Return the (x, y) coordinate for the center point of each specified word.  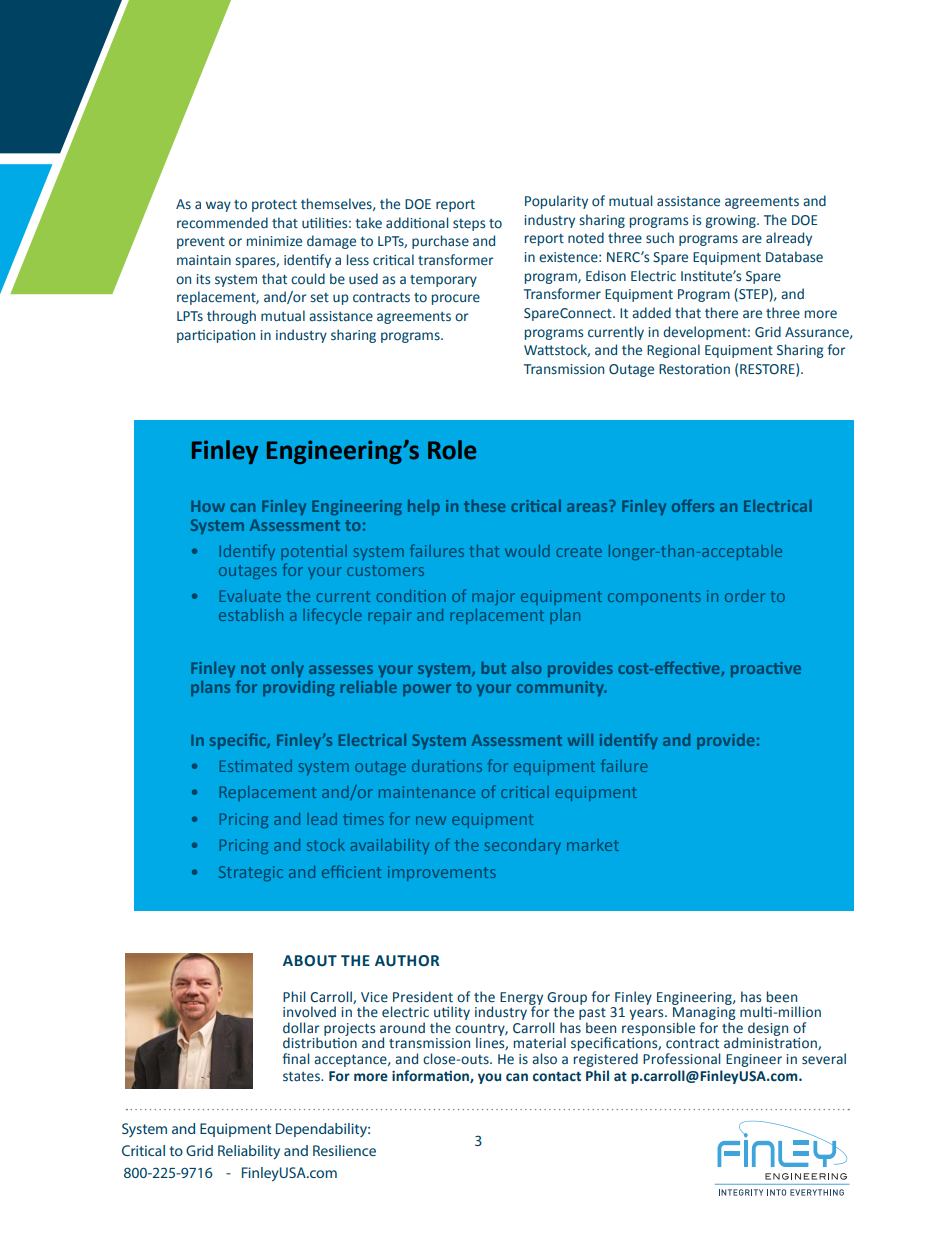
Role (452, 450)
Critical (143, 1150)
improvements (442, 873)
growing (732, 221)
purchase (440, 242)
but (493, 668)
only (287, 669)
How (208, 506)
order (745, 596)
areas (587, 507)
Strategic (251, 873)
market (593, 845)
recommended (222, 223)
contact (557, 1076)
